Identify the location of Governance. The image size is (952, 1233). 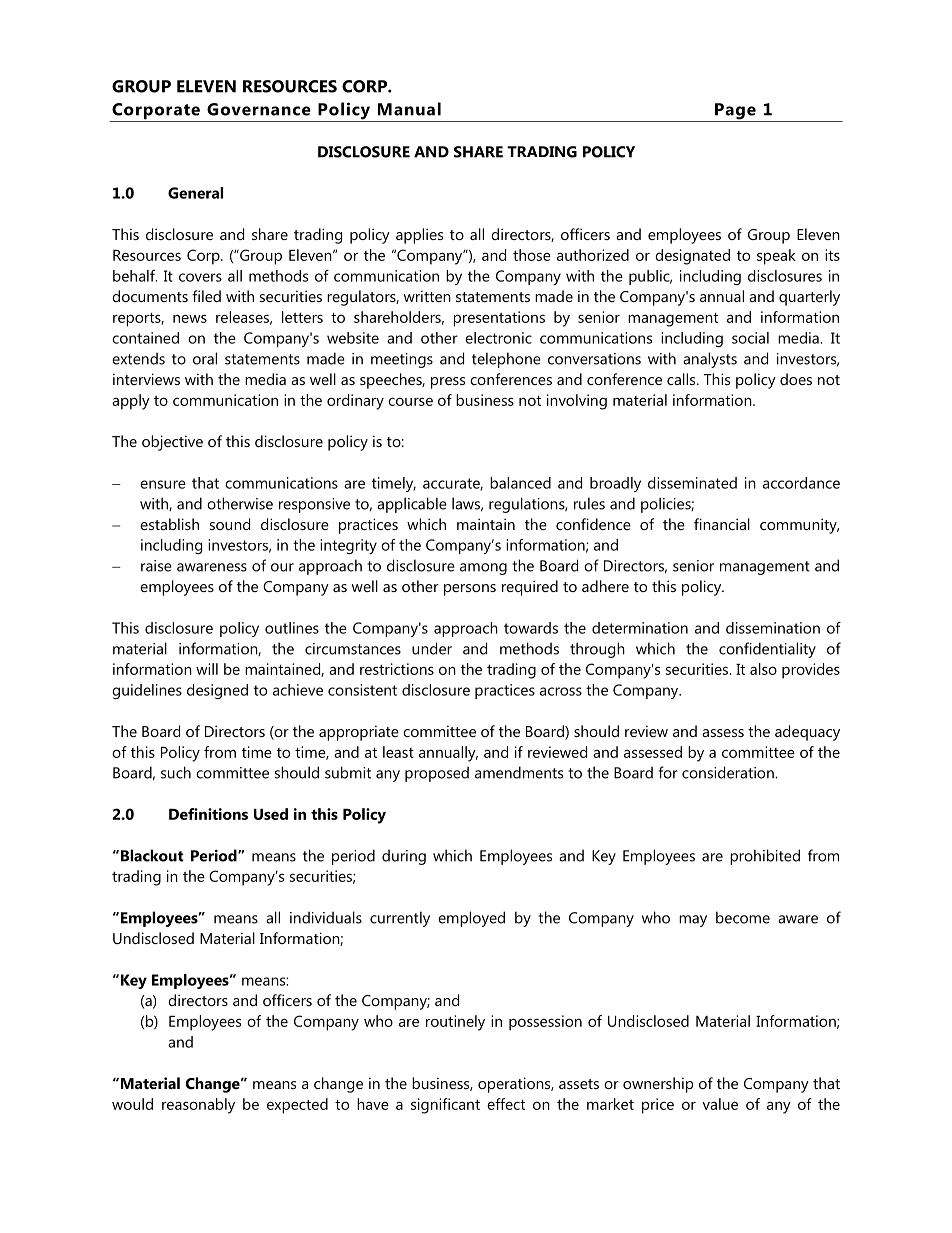
(259, 109).
